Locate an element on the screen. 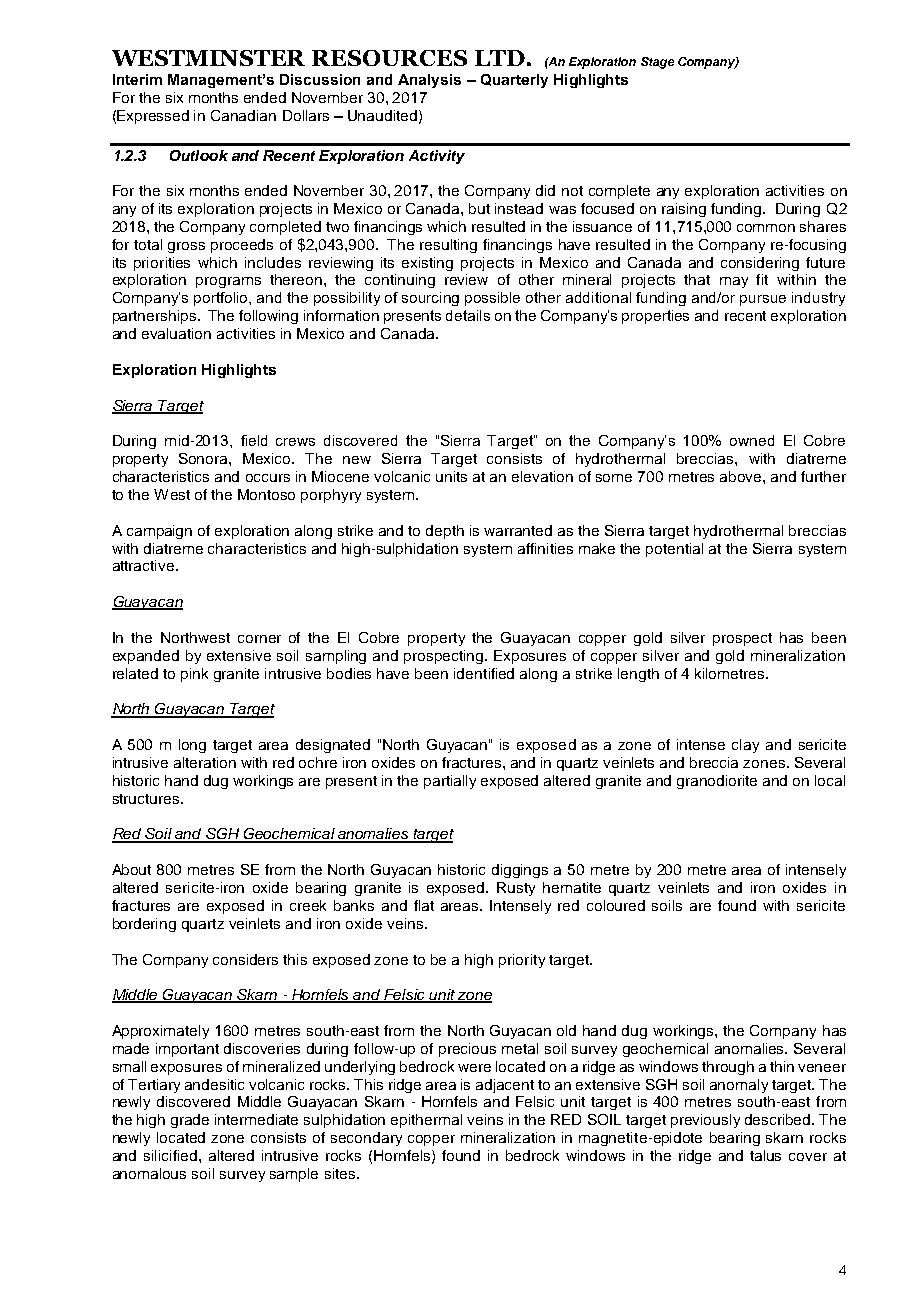 Image resolution: width=924 pixels, height=1308 pixels. Stage is located at coordinates (657, 63).
